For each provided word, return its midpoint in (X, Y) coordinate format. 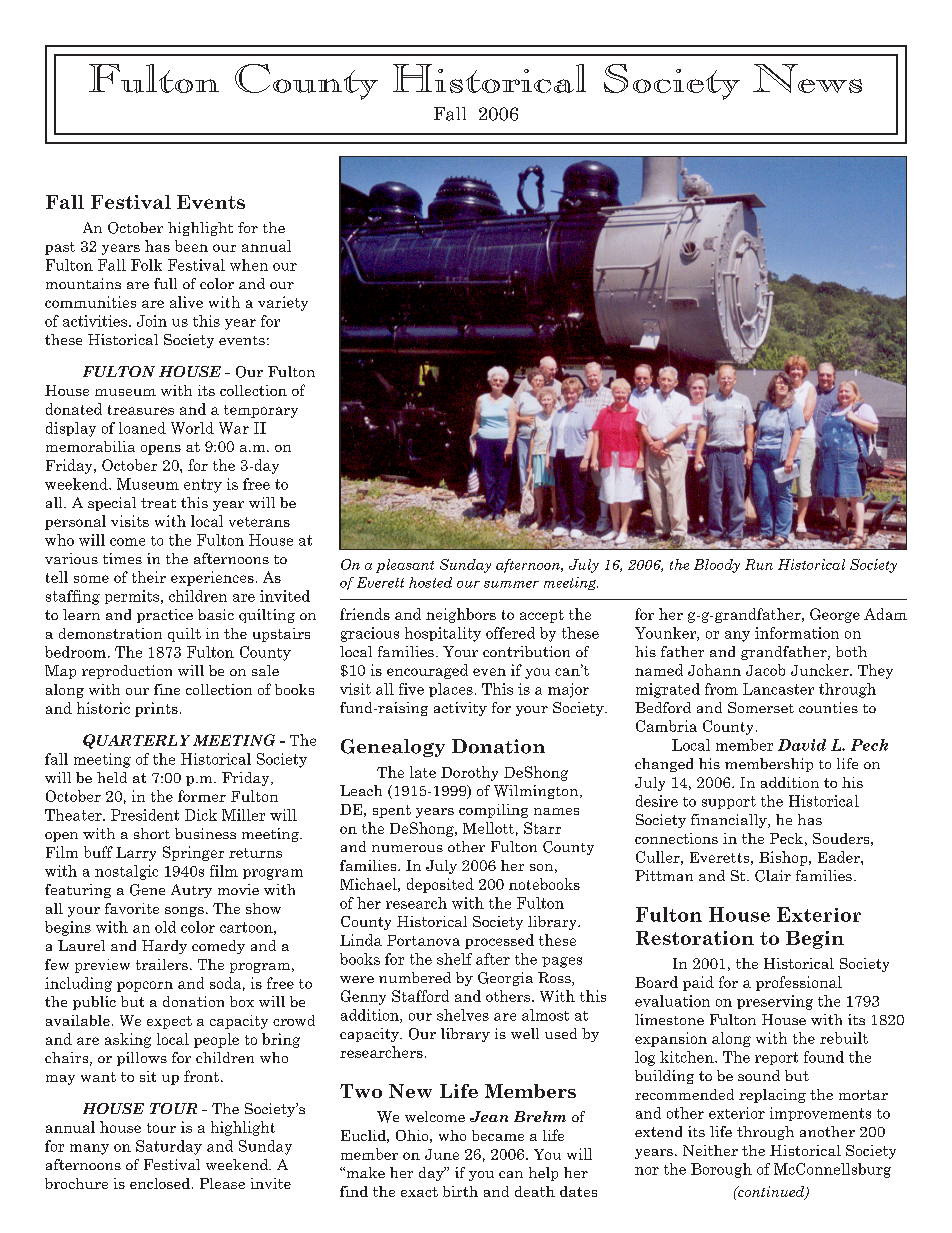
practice (165, 616)
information (797, 633)
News (807, 78)
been (191, 246)
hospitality (443, 634)
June (442, 1154)
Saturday (169, 1147)
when (249, 265)
